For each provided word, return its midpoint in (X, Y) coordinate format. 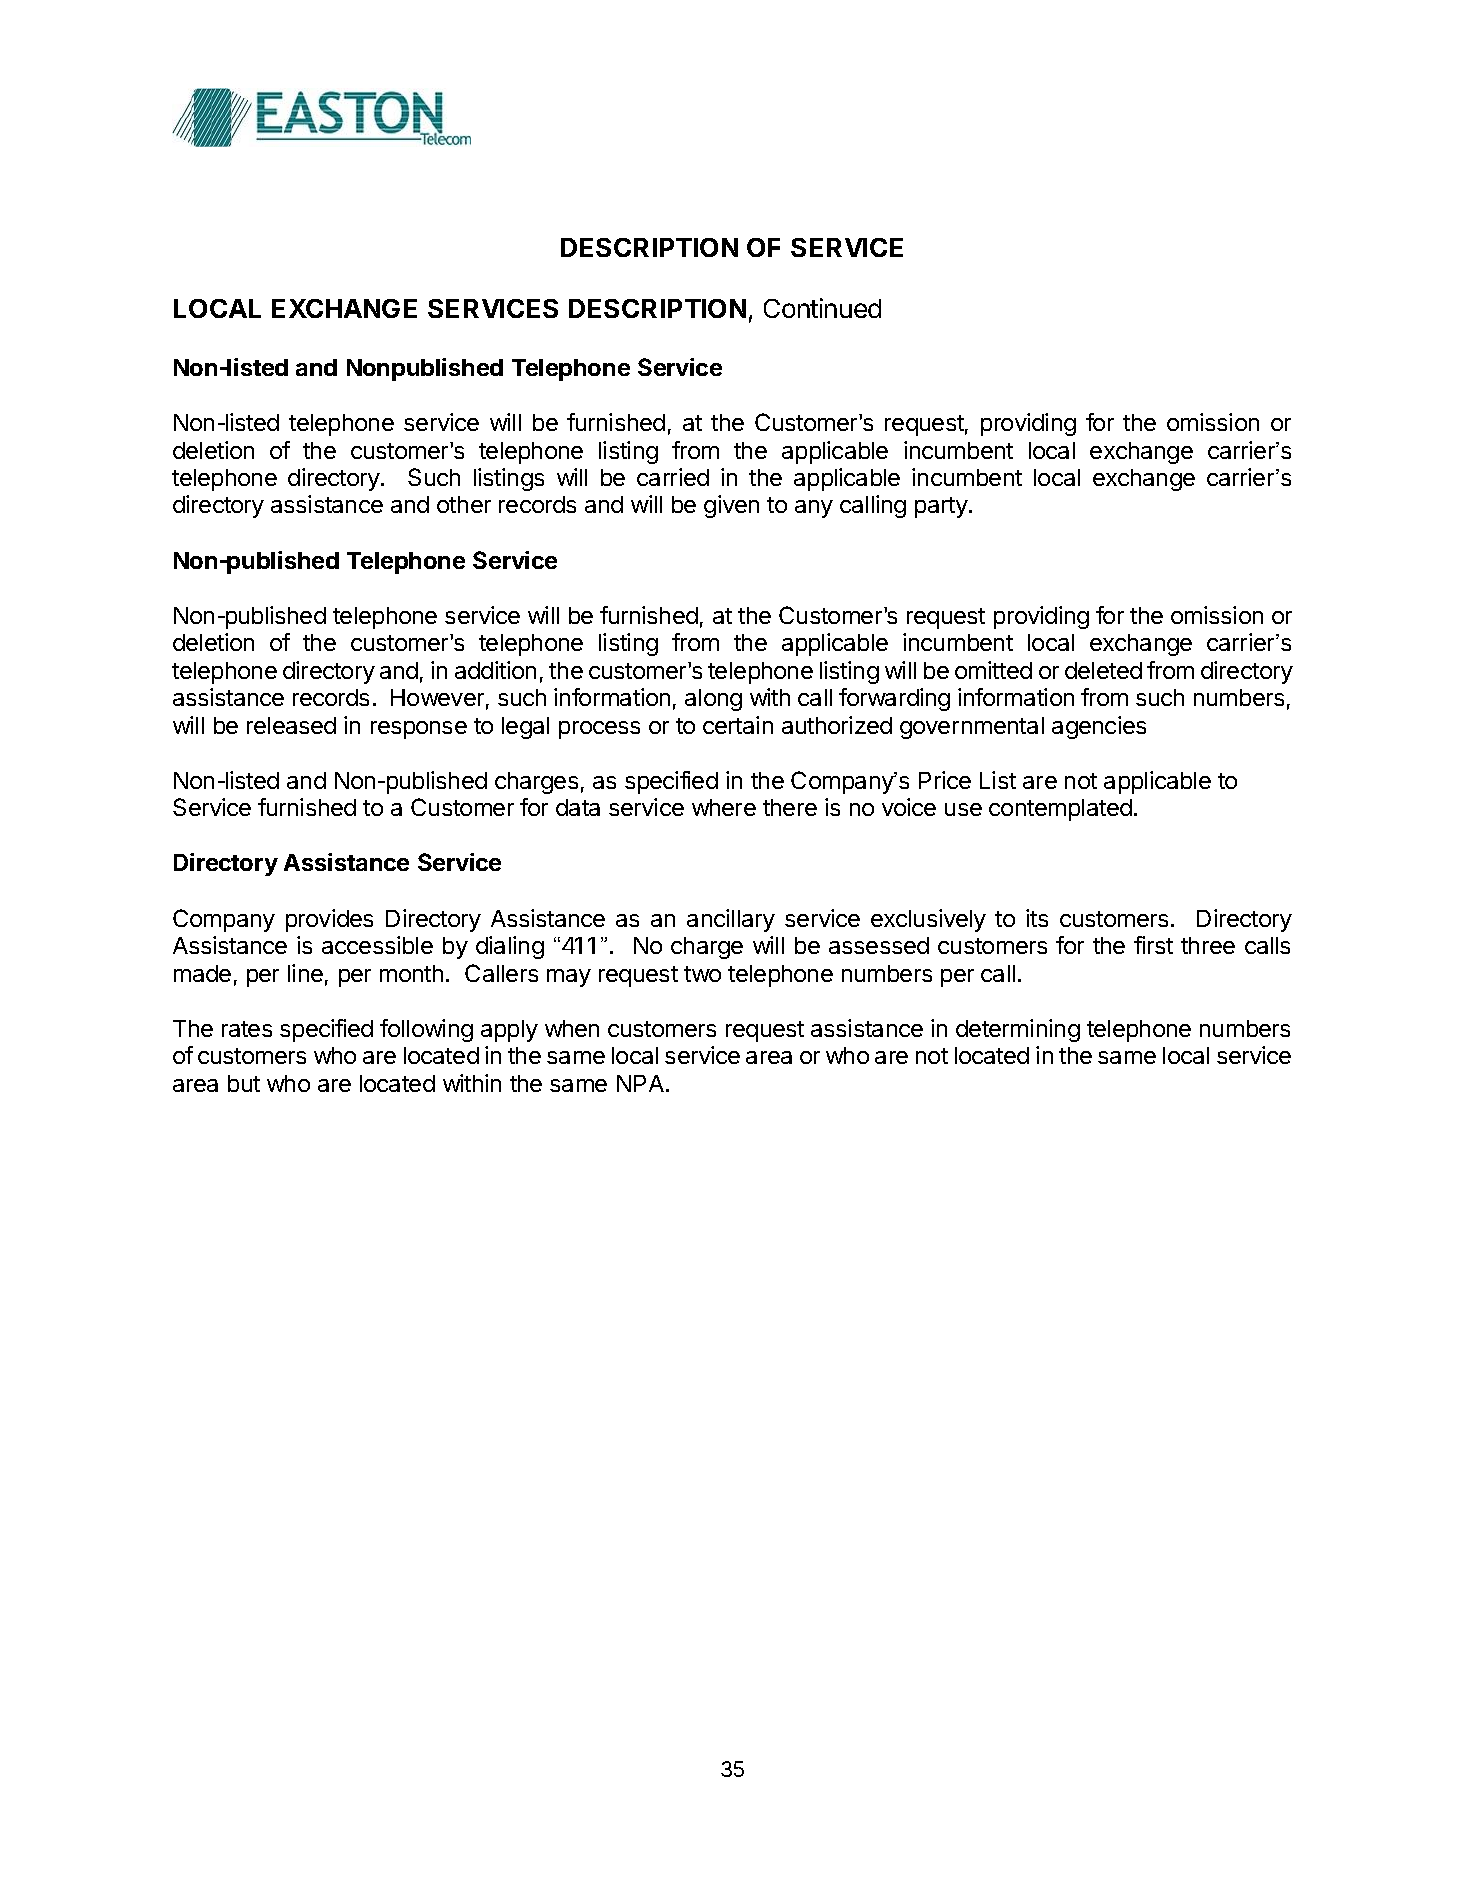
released (291, 725)
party (941, 507)
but (244, 1083)
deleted (1103, 670)
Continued (822, 308)
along (713, 700)
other (464, 504)
